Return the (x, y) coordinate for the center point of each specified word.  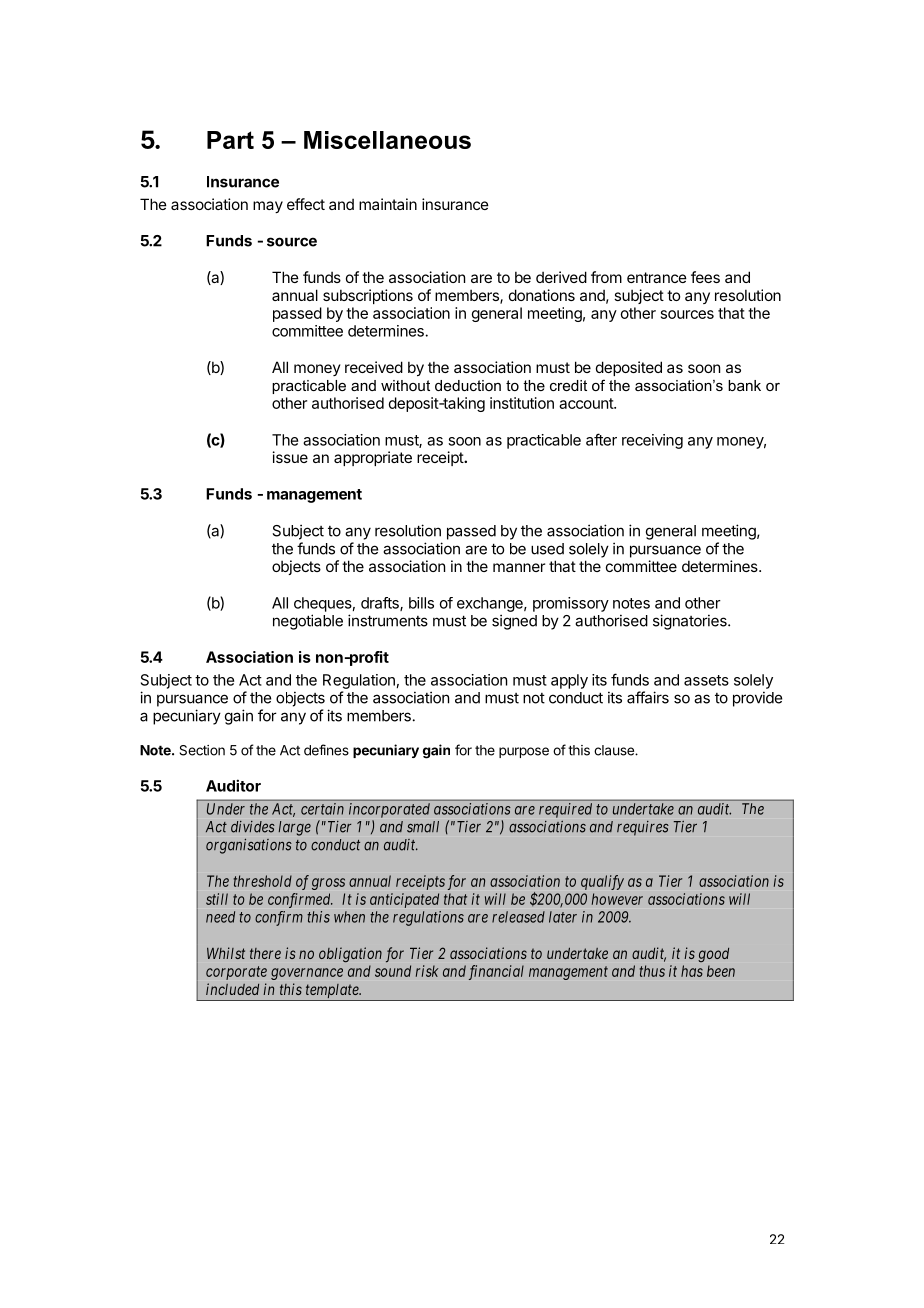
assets (706, 680)
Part (230, 140)
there (265, 953)
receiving (652, 441)
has (692, 971)
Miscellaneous (387, 140)
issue (290, 457)
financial (496, 972)
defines (326, 750)
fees (705, 277)
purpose (524, 752)
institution (522, 403)
